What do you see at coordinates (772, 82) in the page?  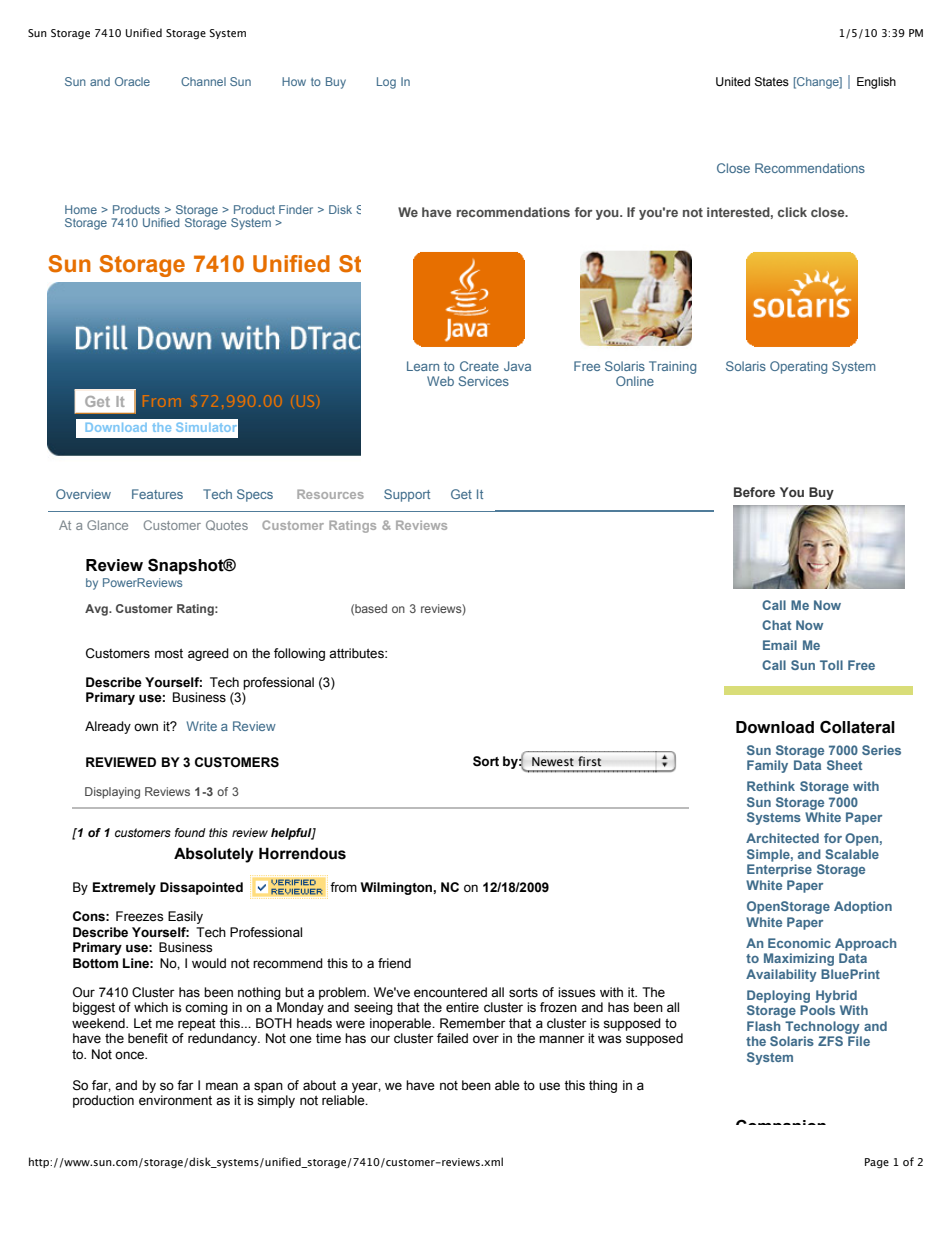 I see `States` at bounding box center [772, 82].
